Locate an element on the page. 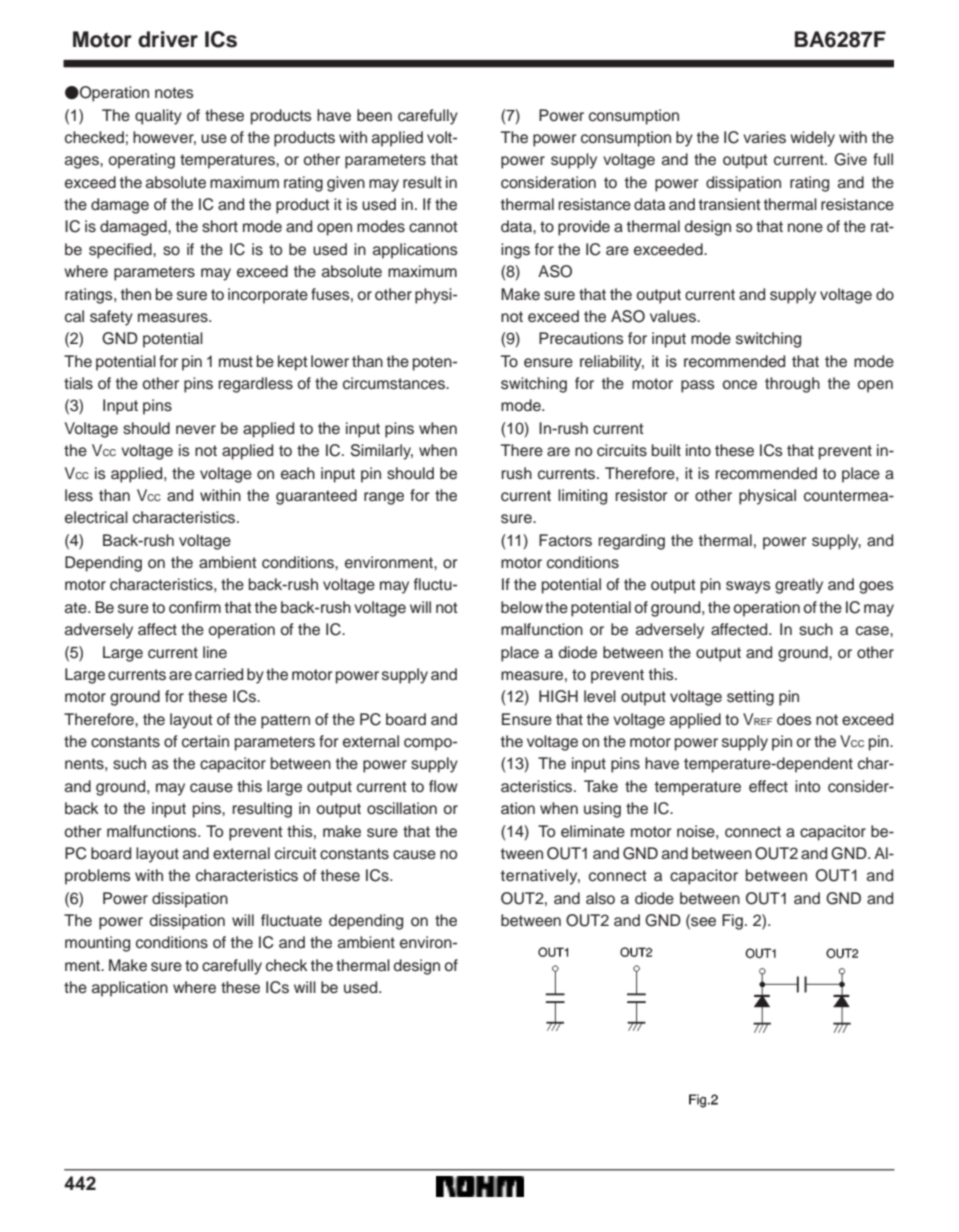  been is located at coordinates (374, 115).
